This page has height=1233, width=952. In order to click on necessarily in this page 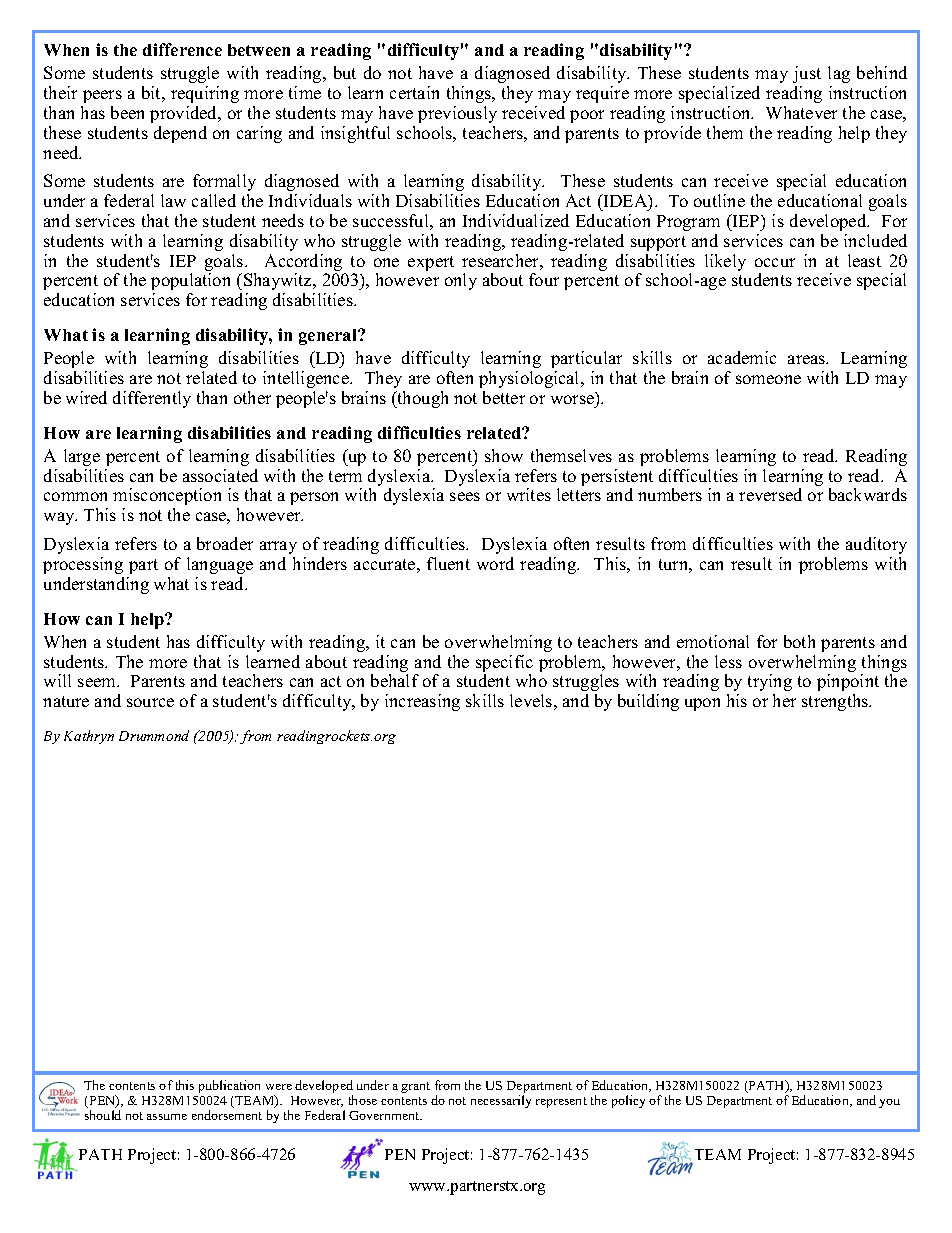, I will do `click(501, 1101)`.
